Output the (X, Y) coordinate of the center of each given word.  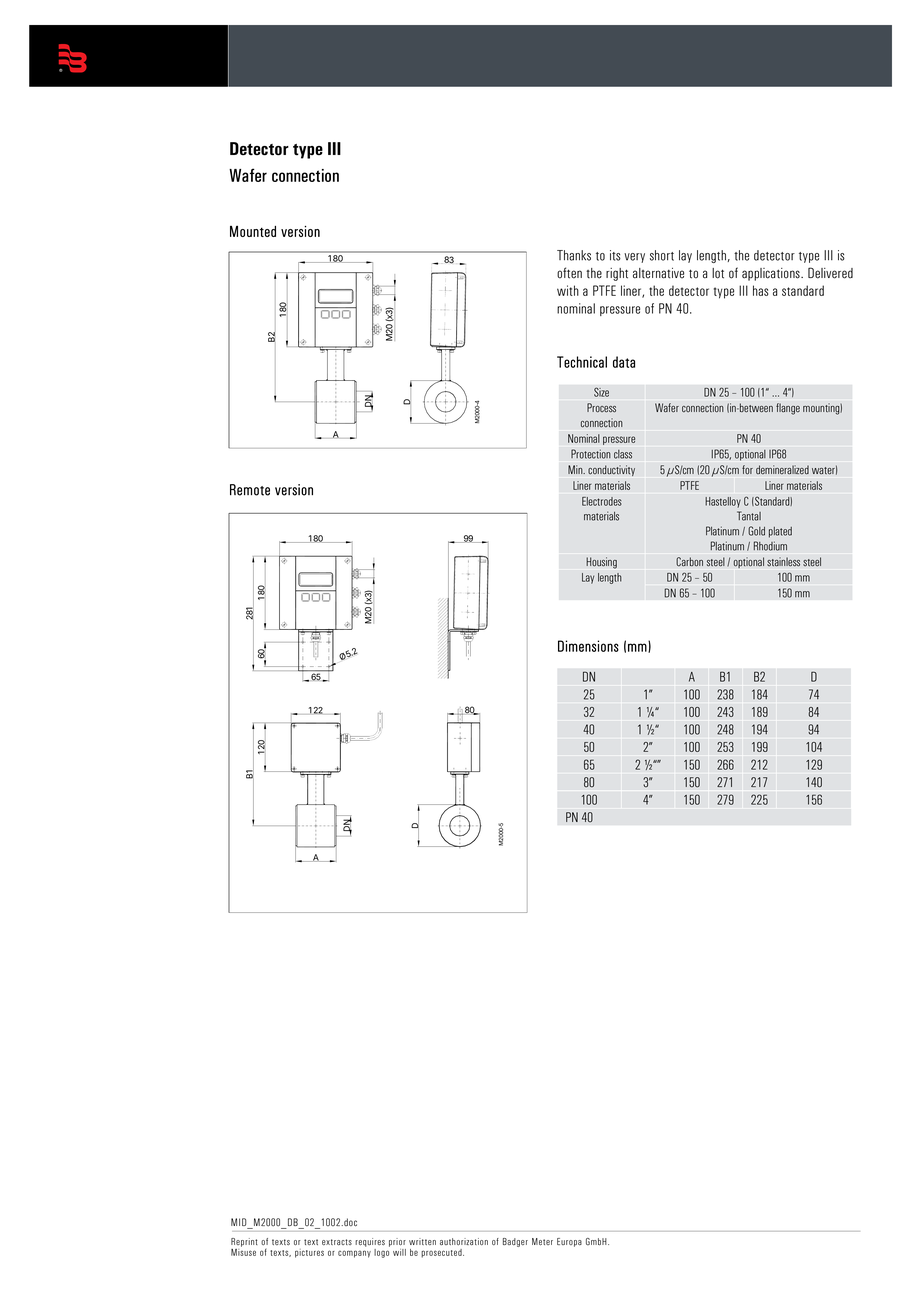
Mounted (253, 231)
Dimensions (588, 646)
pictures (309, 1253)
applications (772, 274)
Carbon (689, 562)
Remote (250, 490)
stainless (783, 562)
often (569, 273)
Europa (569, 1242)
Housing (601, 563)
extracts (337, 1242)
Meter (542, 1241)
